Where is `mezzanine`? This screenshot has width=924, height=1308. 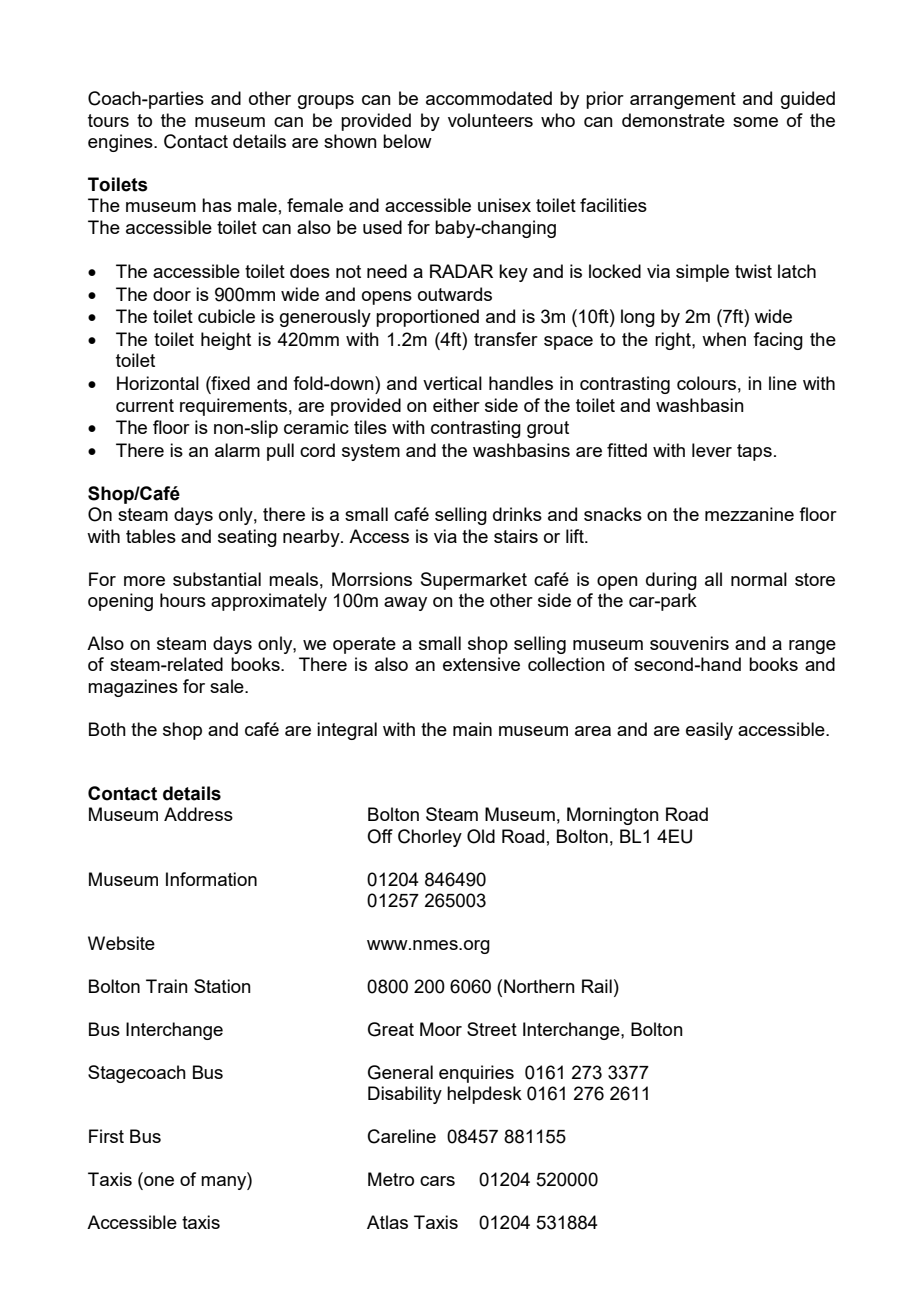
mezzanine is located at coordinates (749, 514).
